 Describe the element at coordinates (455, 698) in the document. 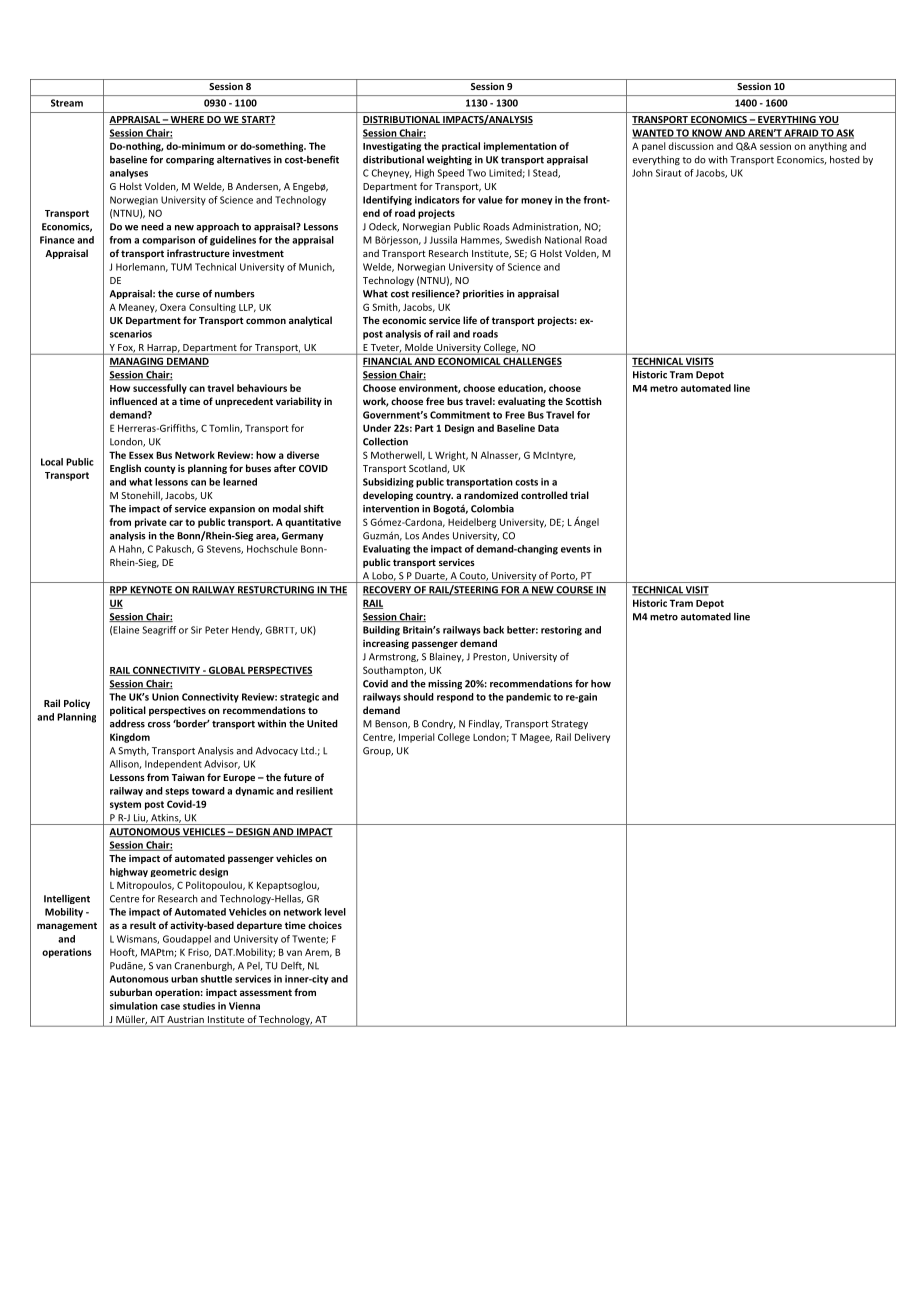

I see `respond` at that location.
